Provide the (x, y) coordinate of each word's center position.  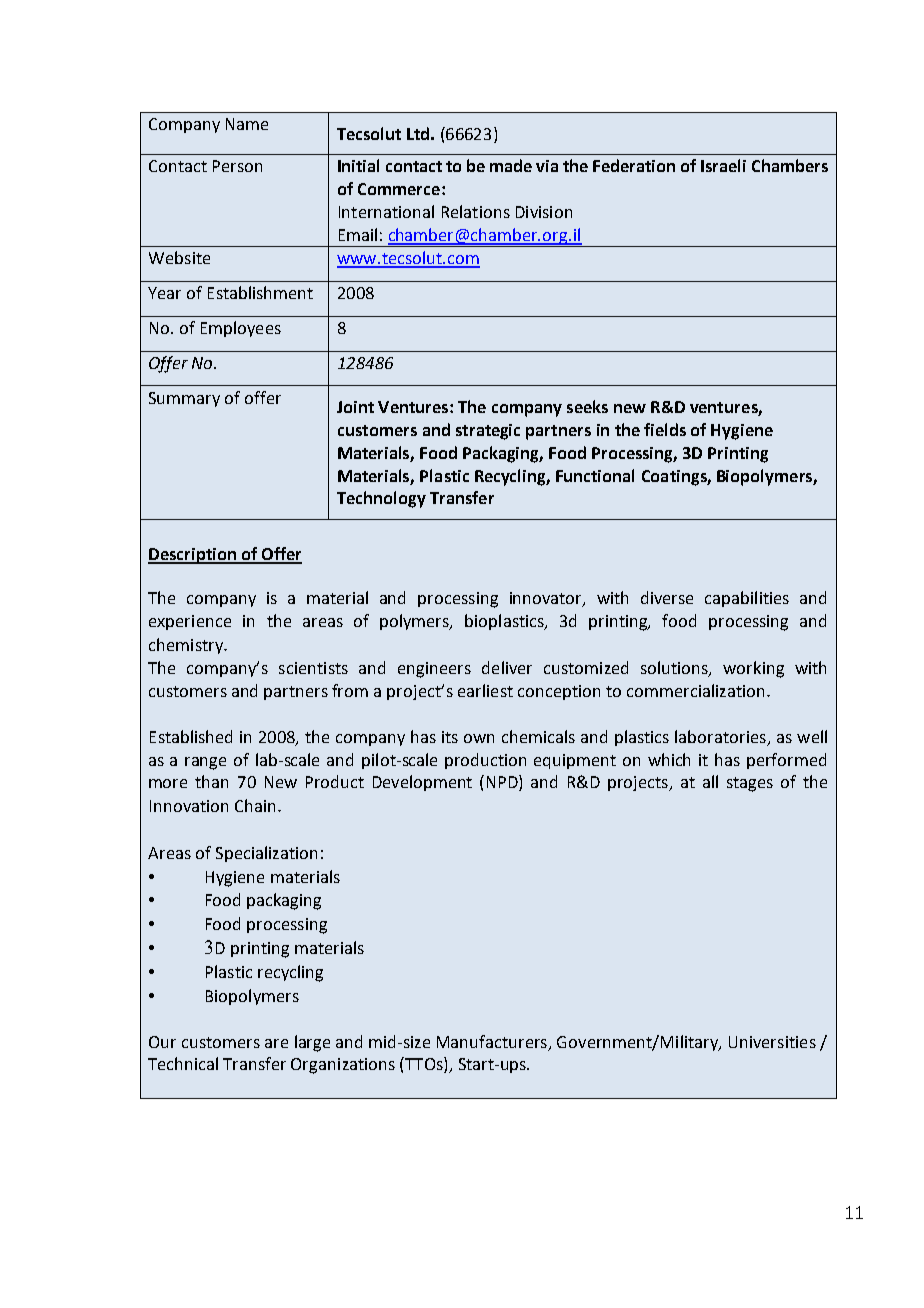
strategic (488, 432)
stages (750, 784)
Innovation (189, 806)
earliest (485, 690)
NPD (503, 783)
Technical (183, 1063)
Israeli (723, 165)
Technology (381, 499)
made (511, 165)
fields (665, 429)
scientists (313, 668)
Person (237, 166)
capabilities (747, 599)
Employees (241, 329)
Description (193, 556)
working (753, 669)
